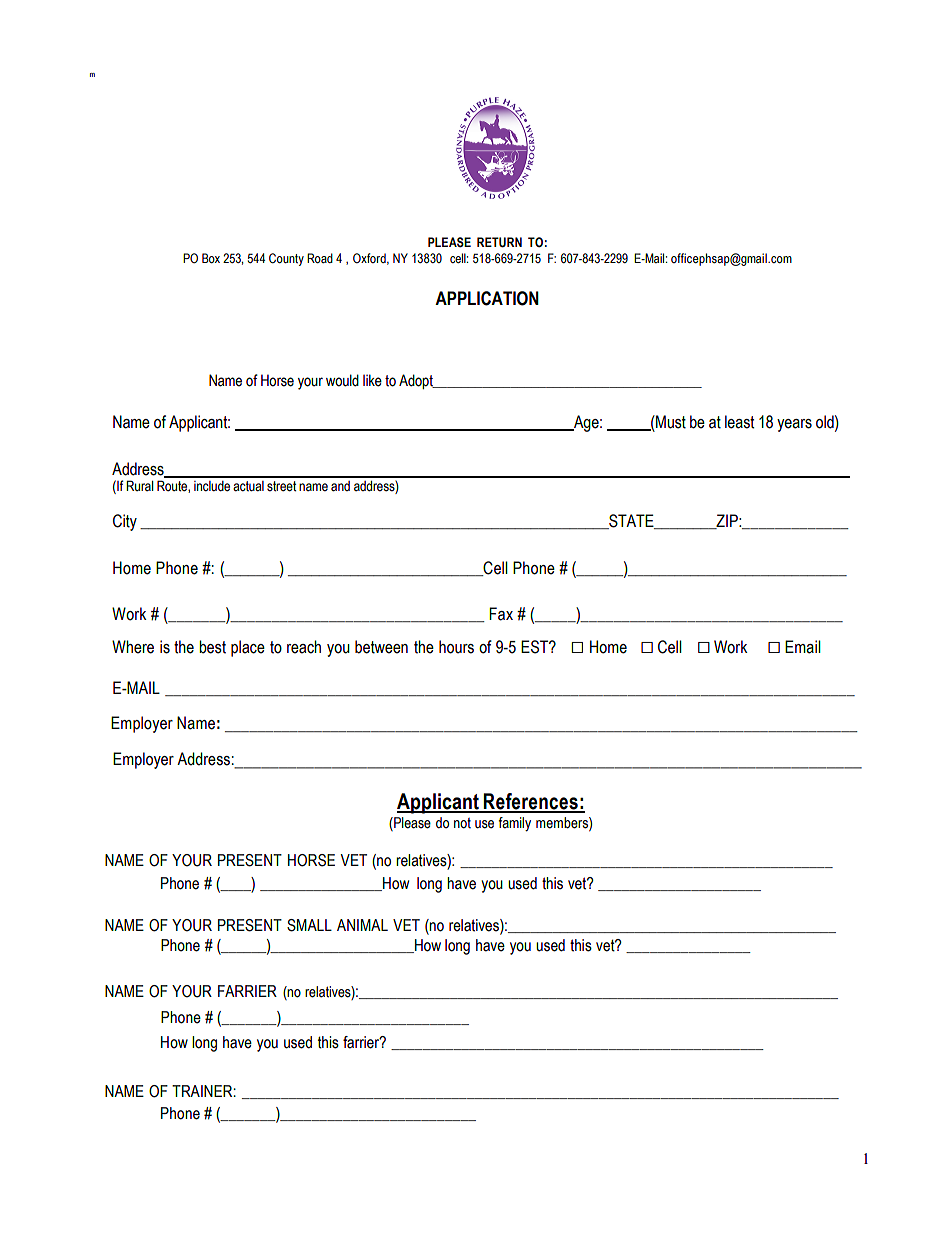 This screenshot has width=952, height=1233. I want to click on hours, so click(456, 647).
